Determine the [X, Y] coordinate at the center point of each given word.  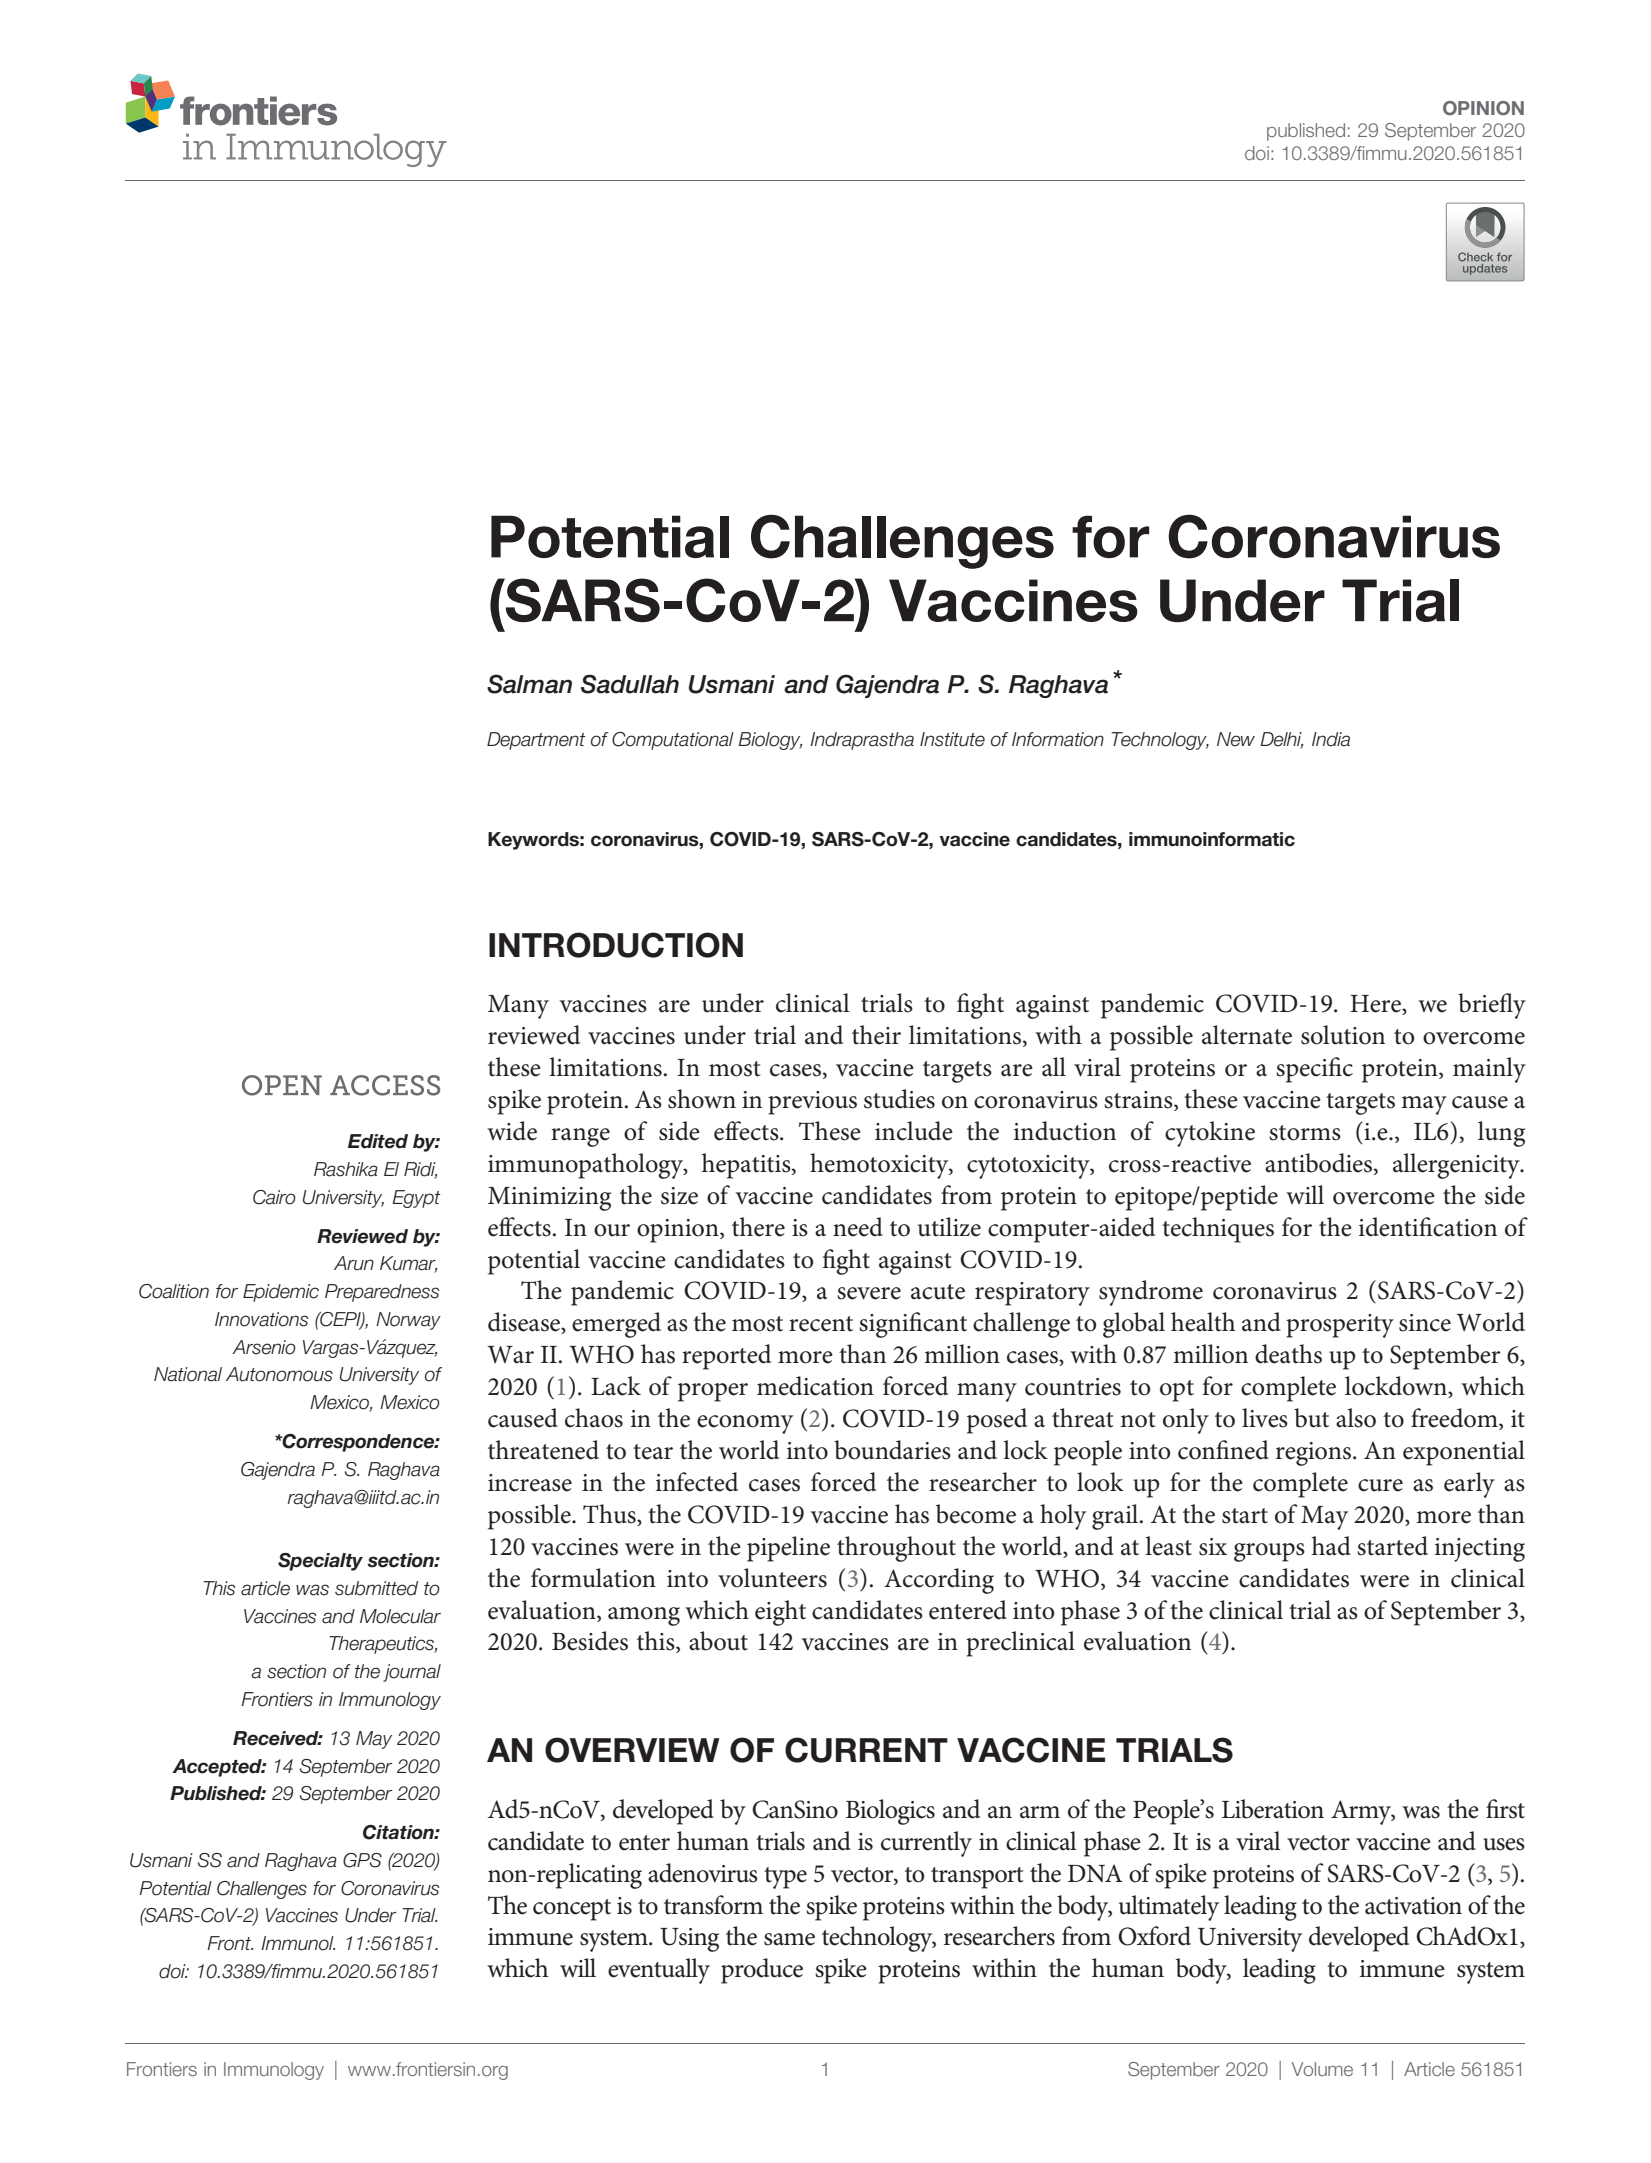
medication [815, 1386]
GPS [362, 1860]
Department [536, 741]
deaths [1288, 1354]
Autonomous [279, 1374]
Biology [770, 741]
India [1331, 739]
